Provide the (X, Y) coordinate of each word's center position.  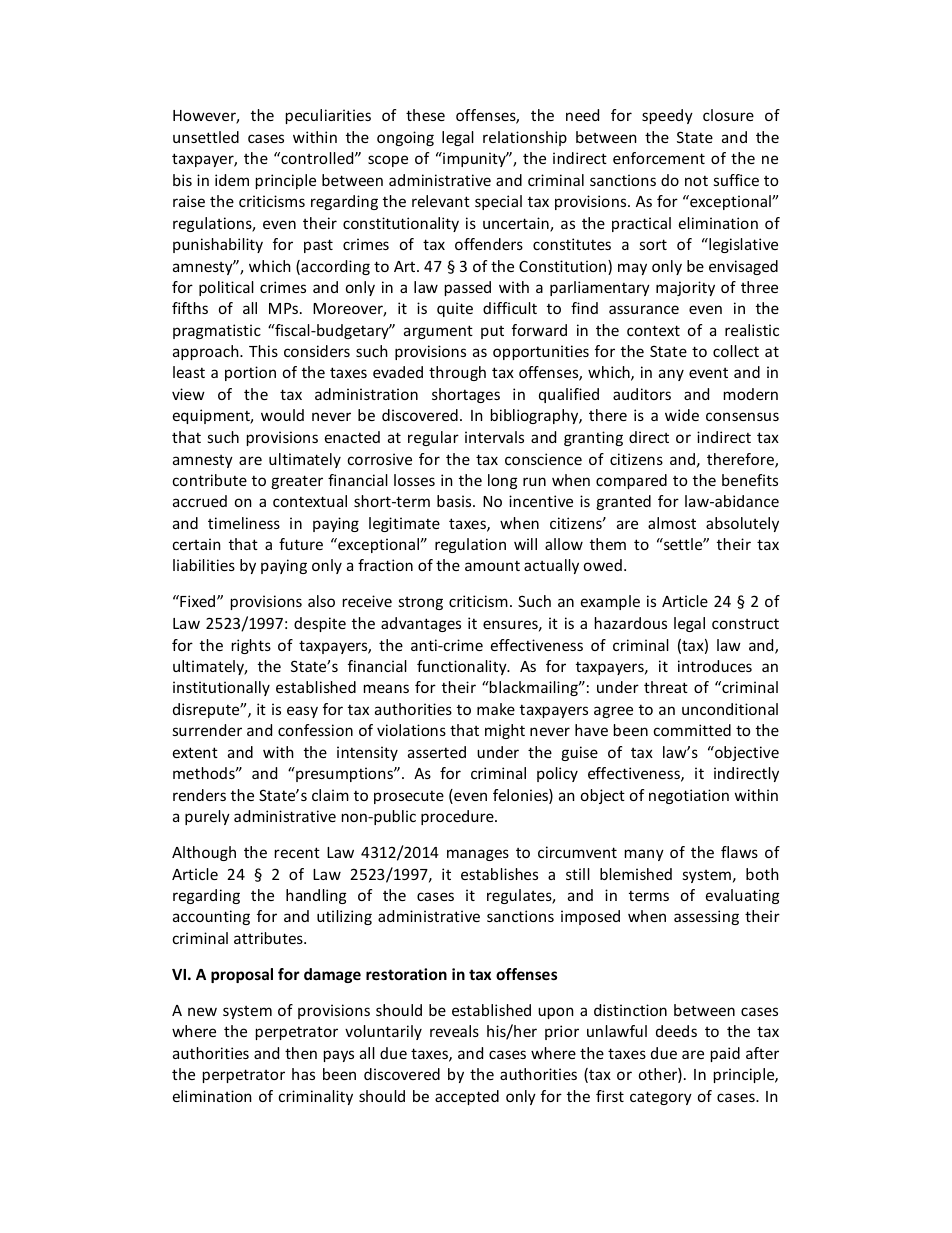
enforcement (659, 158)
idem (232, 180)
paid (725, 1054)
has (303, 1074)
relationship (525, 138)
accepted (467, 1097)
